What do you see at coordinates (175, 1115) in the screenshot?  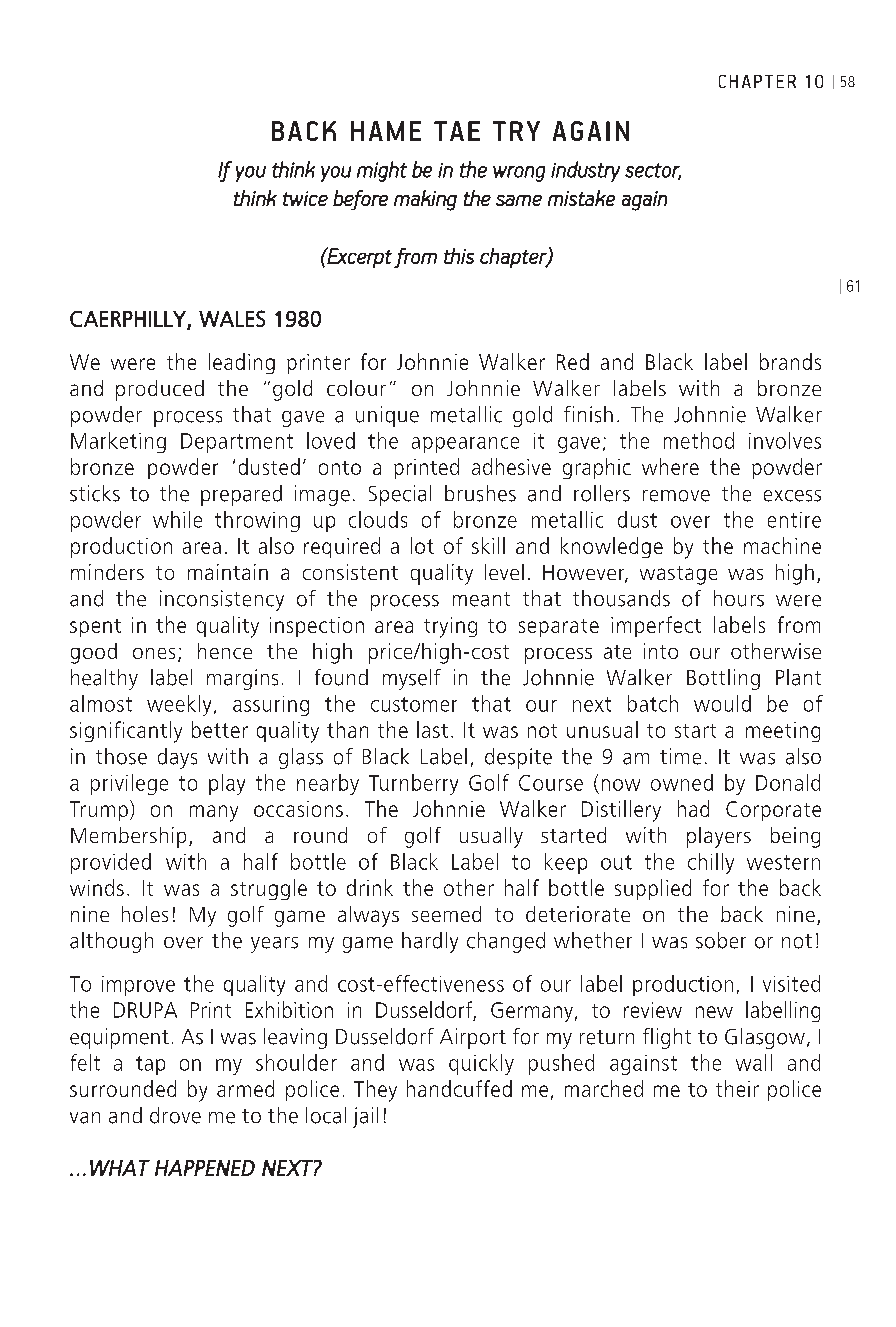 I see `drove` at bounding box center [175, 1115].
